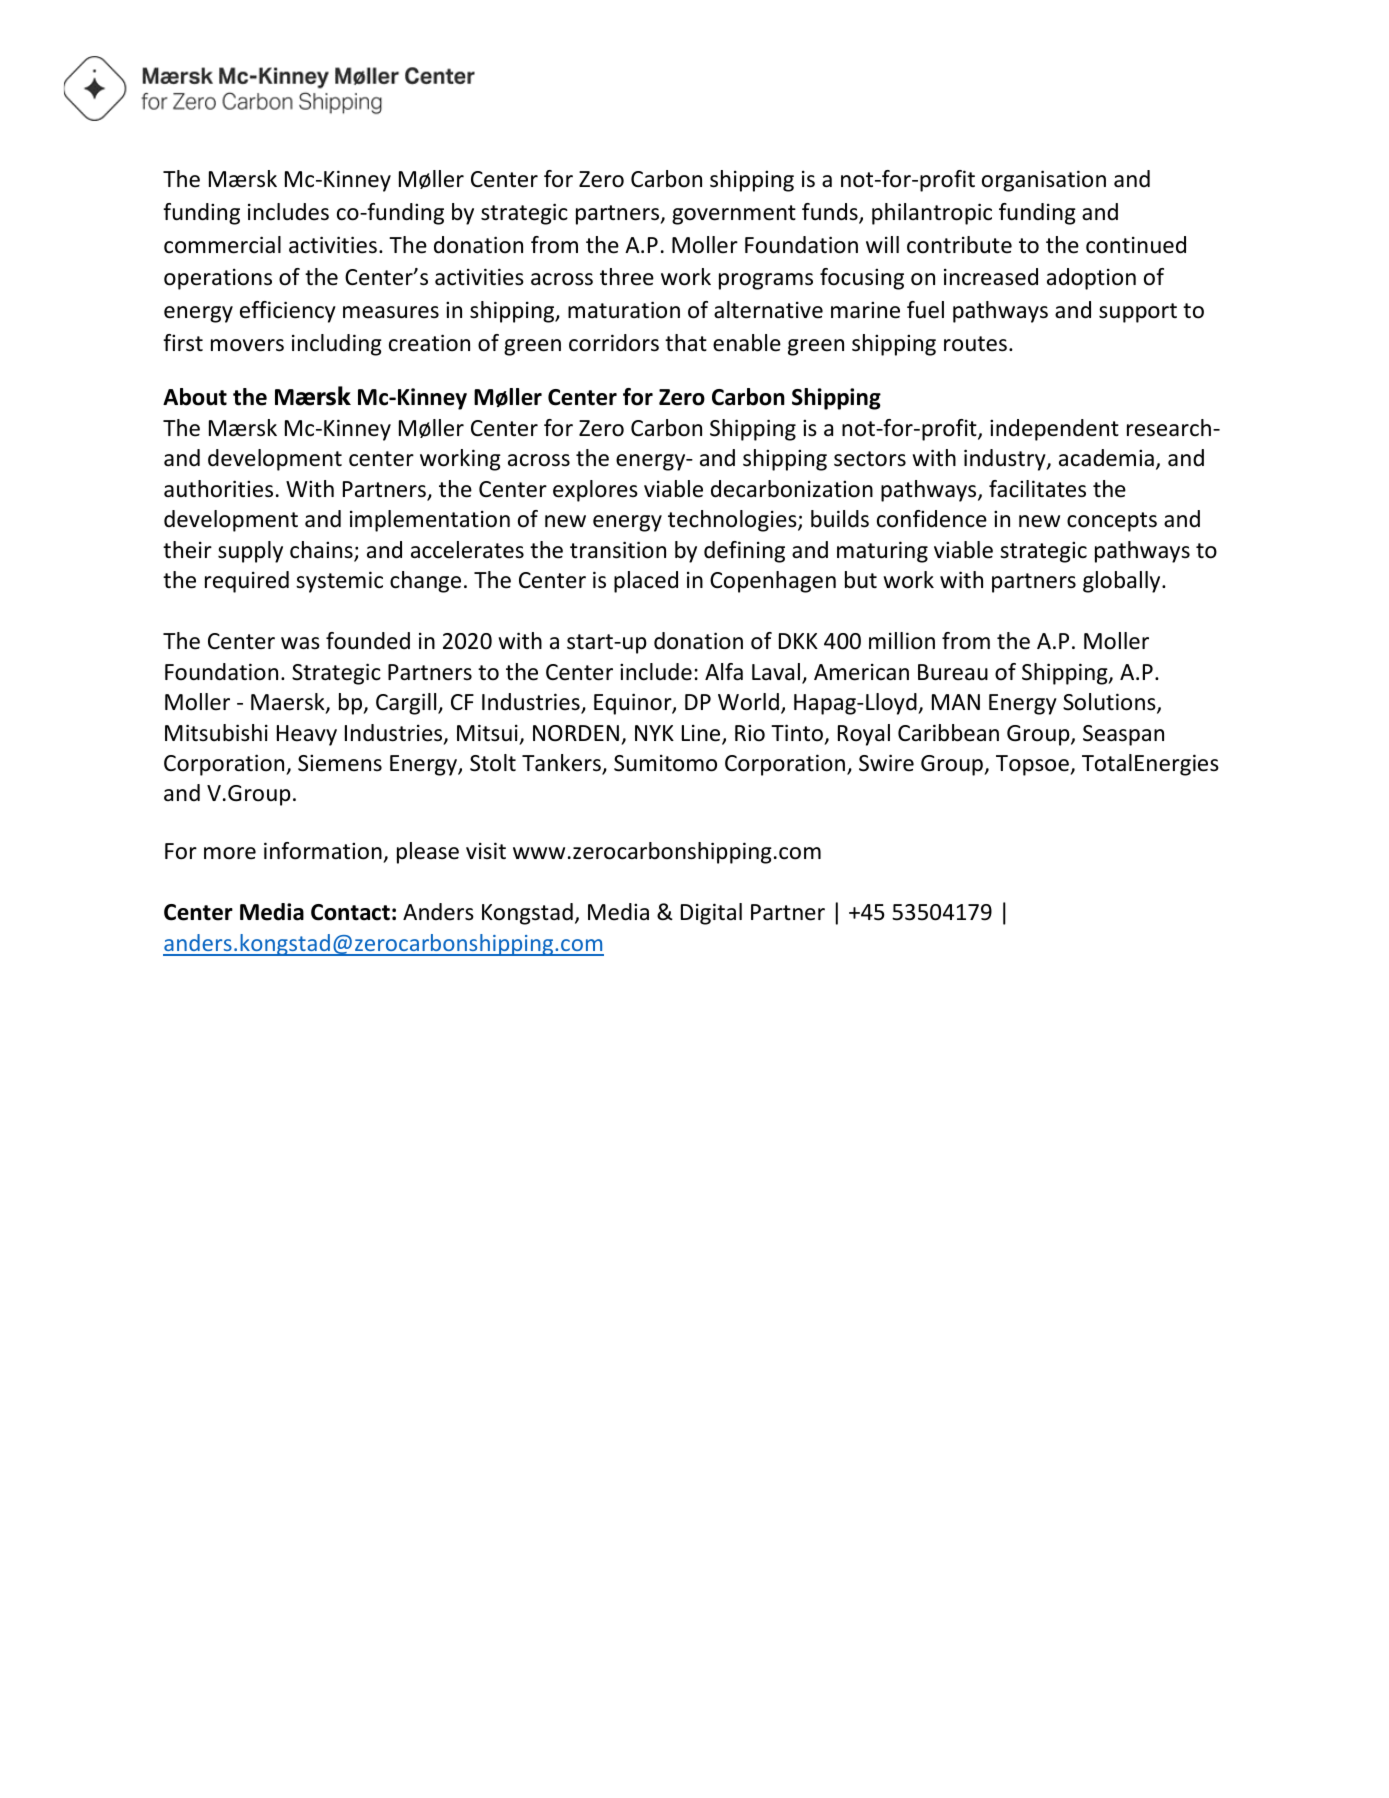 Image resolution: width=1389 pixels, height=1798 pixels. What do you see at coordinates (350, 912) in the page?
I see `Contact` at bounding box center [350, 912].
